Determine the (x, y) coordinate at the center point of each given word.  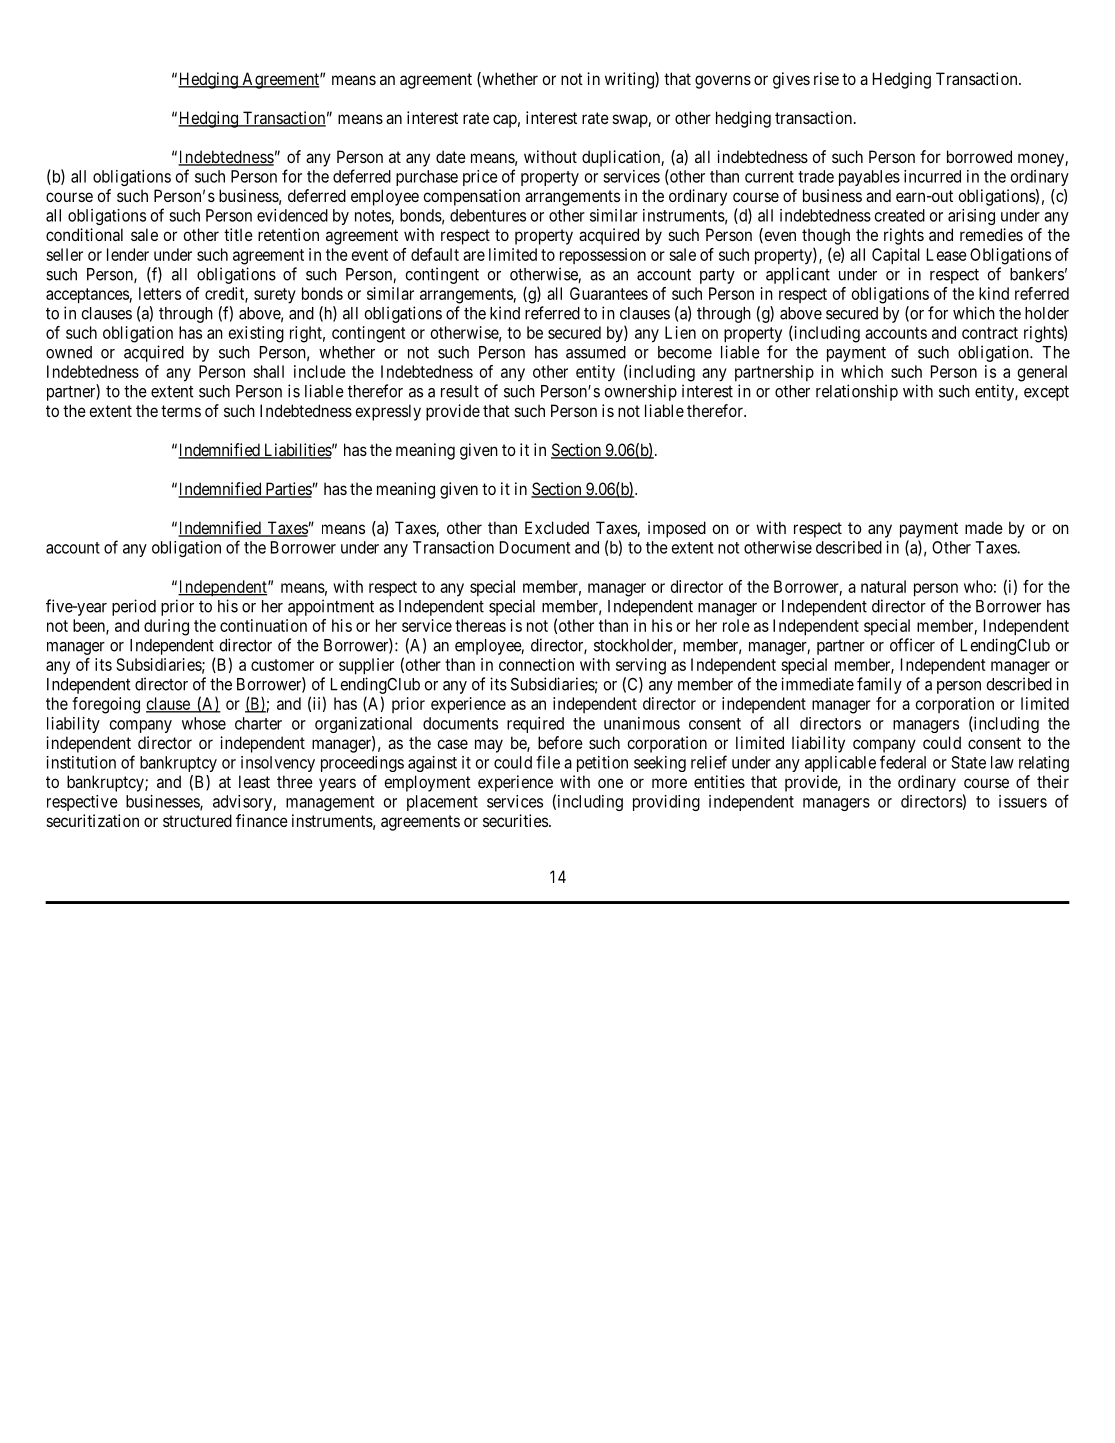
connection (536, 664)
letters (160, 293)
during (166, 627)
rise (826, 78)
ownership (640, 392)
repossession (603, 256)
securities (515, 820)
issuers (1023, 801)
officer (912, 645)
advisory (242, 803)
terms (181, 411)
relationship (857, 392)
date (451, 156)
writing (630, 80)
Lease (947, 254)
